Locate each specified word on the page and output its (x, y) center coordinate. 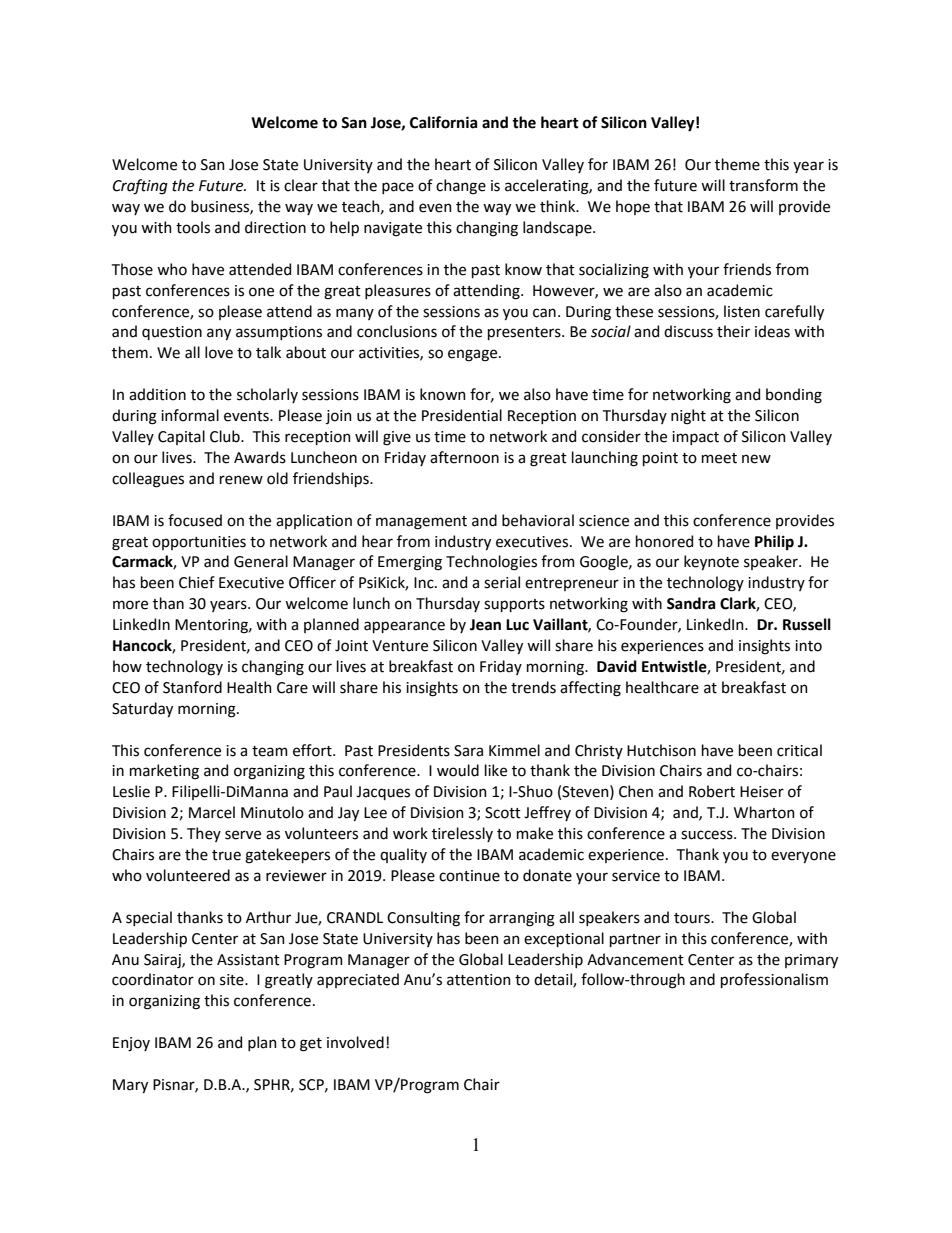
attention (479, 980)
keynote (711, 562)
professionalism (774, 980)
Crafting (140, 187)
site (233, 980)
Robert (712, 791)
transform (763, 185)
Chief (197, 582)
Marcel (212, 812)
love (219, 352)
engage (474, 355)
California (443, 122)
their (733, 331)
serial (502, 582)
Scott (503, 813)
